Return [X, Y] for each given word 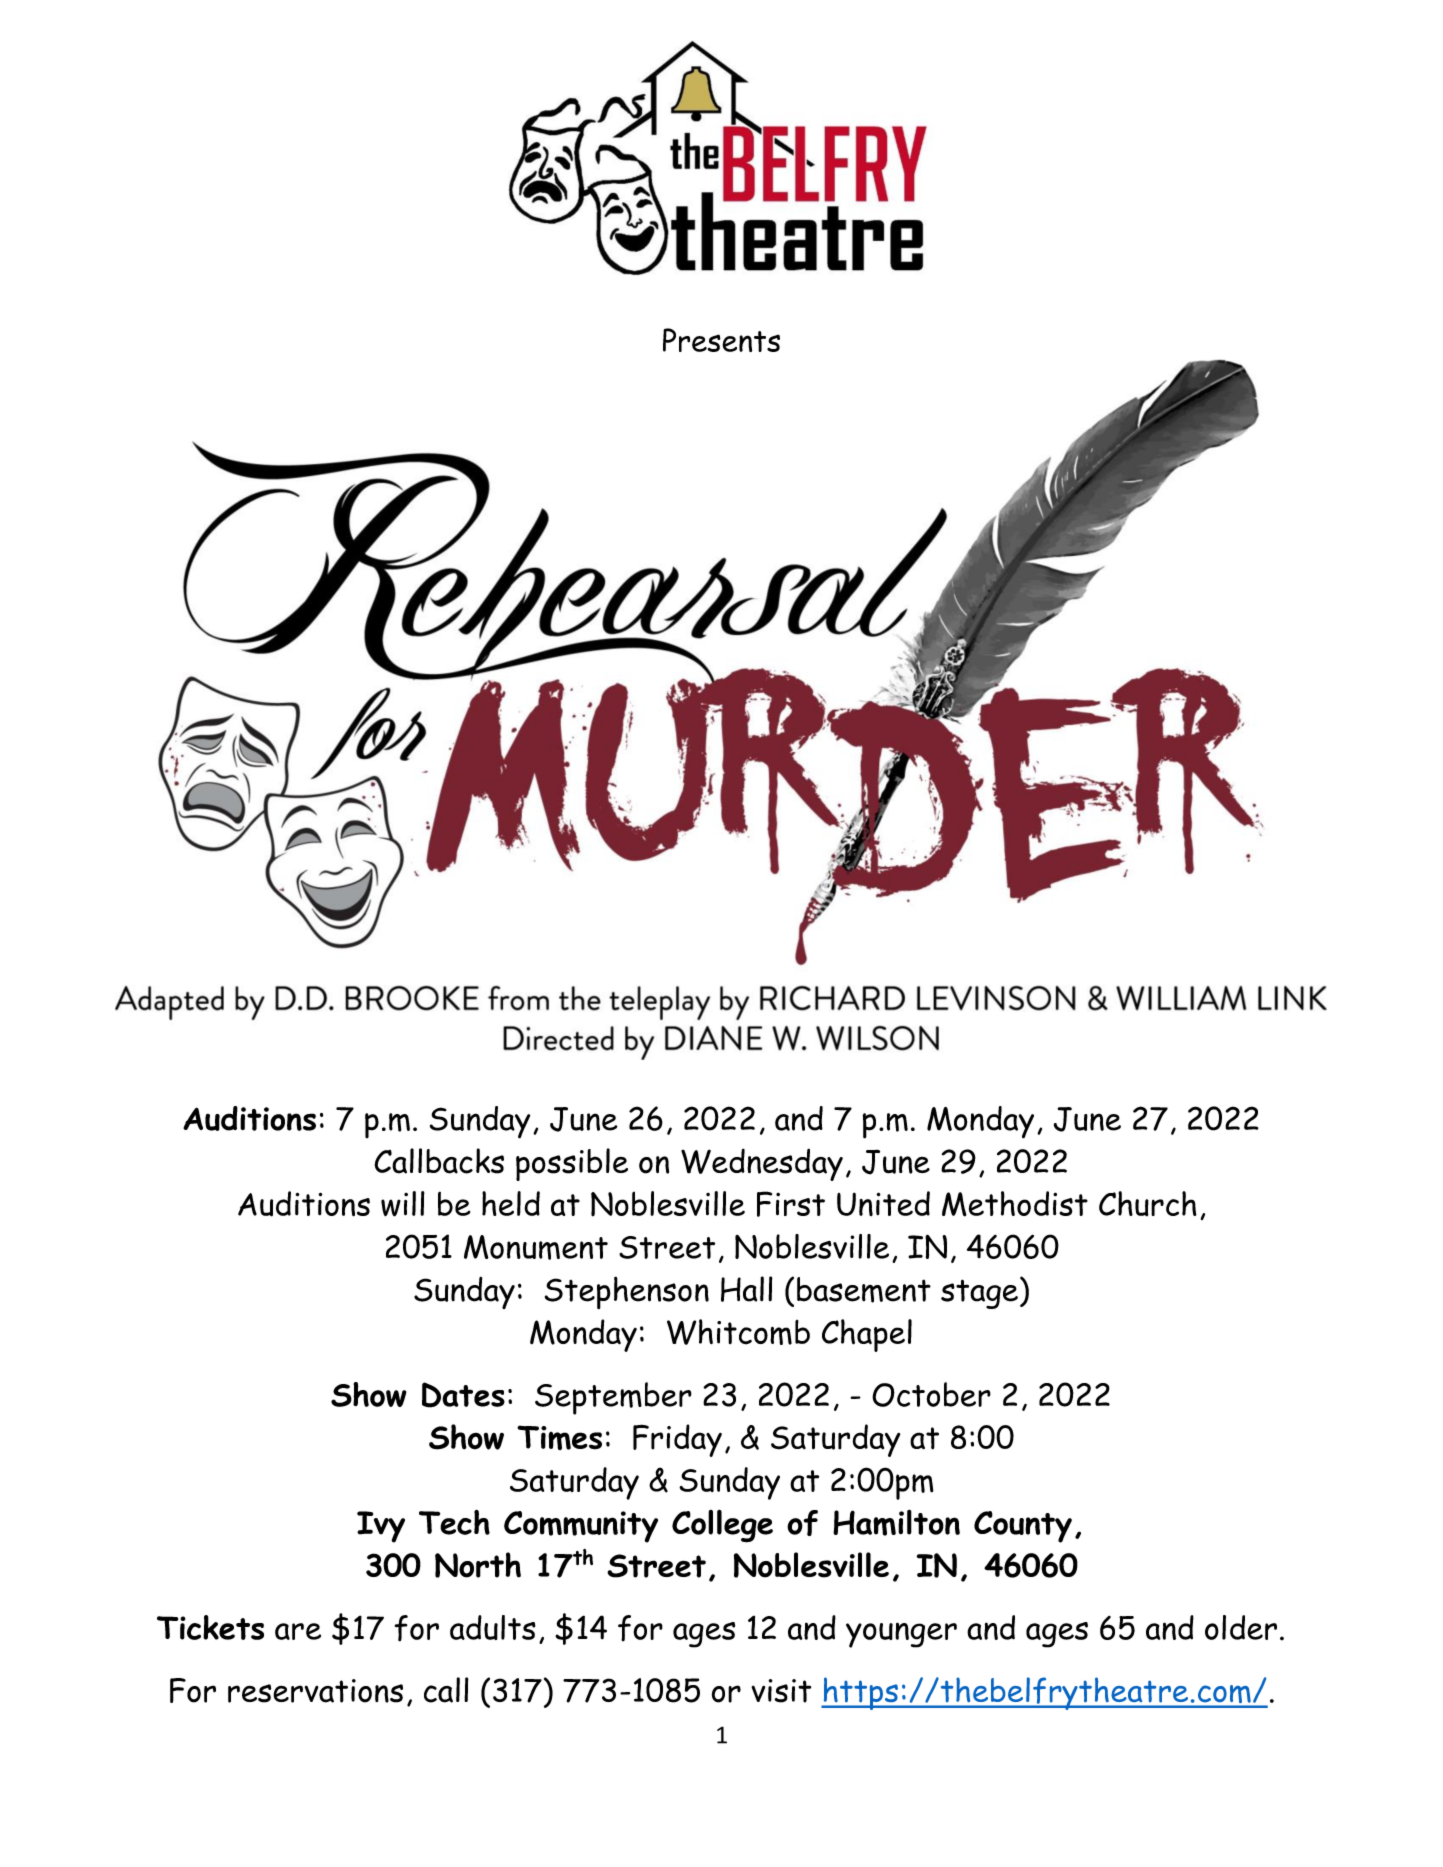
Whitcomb [738, 1332]
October [931, 1394]
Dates [463, 1395]
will [403, 1204]
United [883, 1203]
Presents [721, 340]
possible [572, 1164]
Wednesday [762, 1164]
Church [1148, 1204]
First [791, 1204]
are [298, 1631]
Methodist [1015, 1204]
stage [979, 1294]
